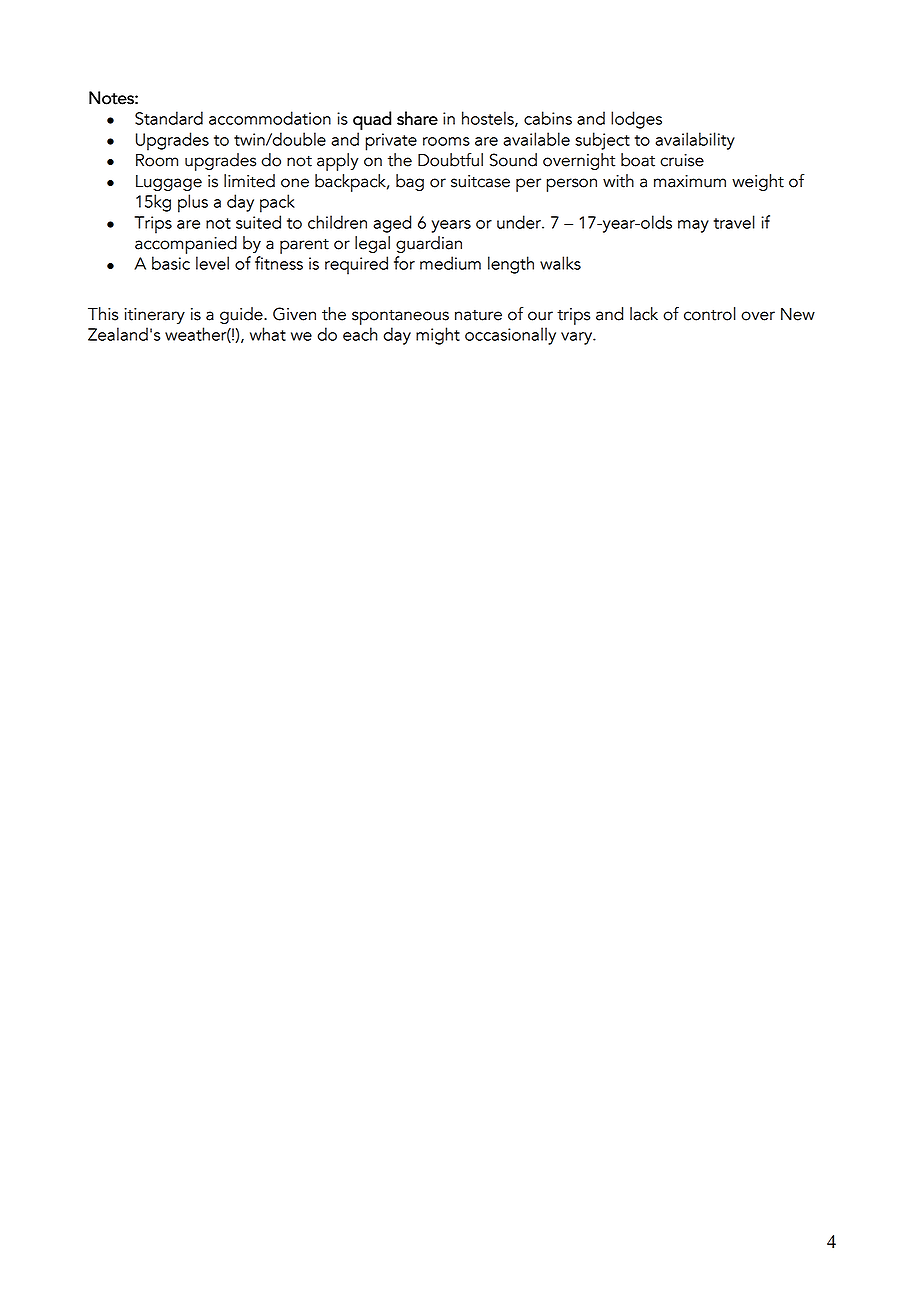 This screenshot has height=1308, width=924. Describe the element at coordinates (417, 118) in the screenshot. I see `share` at that location.
